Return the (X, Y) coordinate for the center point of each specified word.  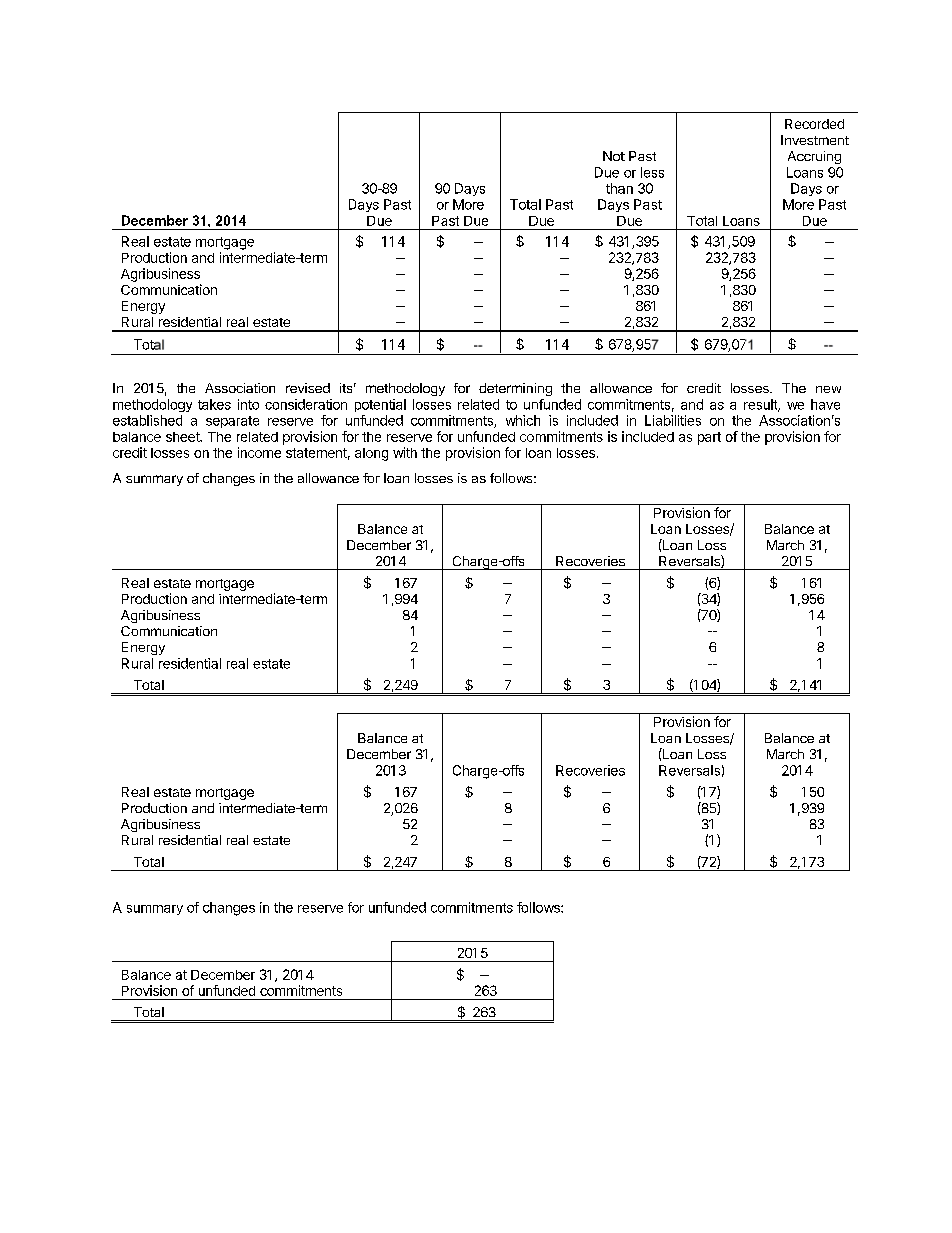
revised (308, 388)
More (468, 204)
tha (615, 188)
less (652, 172)
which (523, 420)
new (828, 389)
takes (214, 404)
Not (614, 156)
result (761, 405)
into (248, 404)
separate (232, 422)
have (825, 404)
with (405, 452)
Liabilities (673, 420)
